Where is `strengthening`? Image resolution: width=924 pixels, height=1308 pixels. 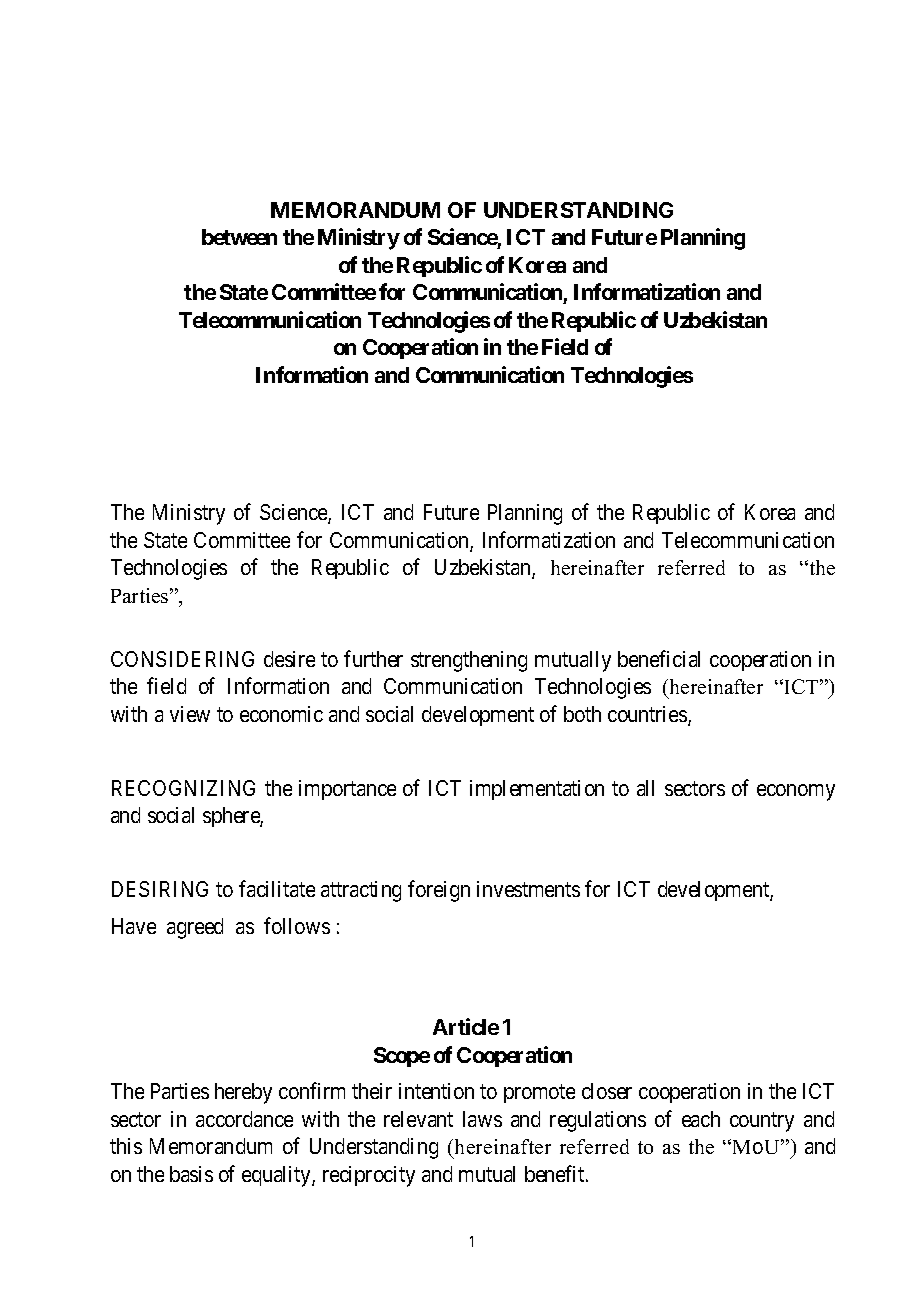 strengthening is located at coordinates (469, 661).
